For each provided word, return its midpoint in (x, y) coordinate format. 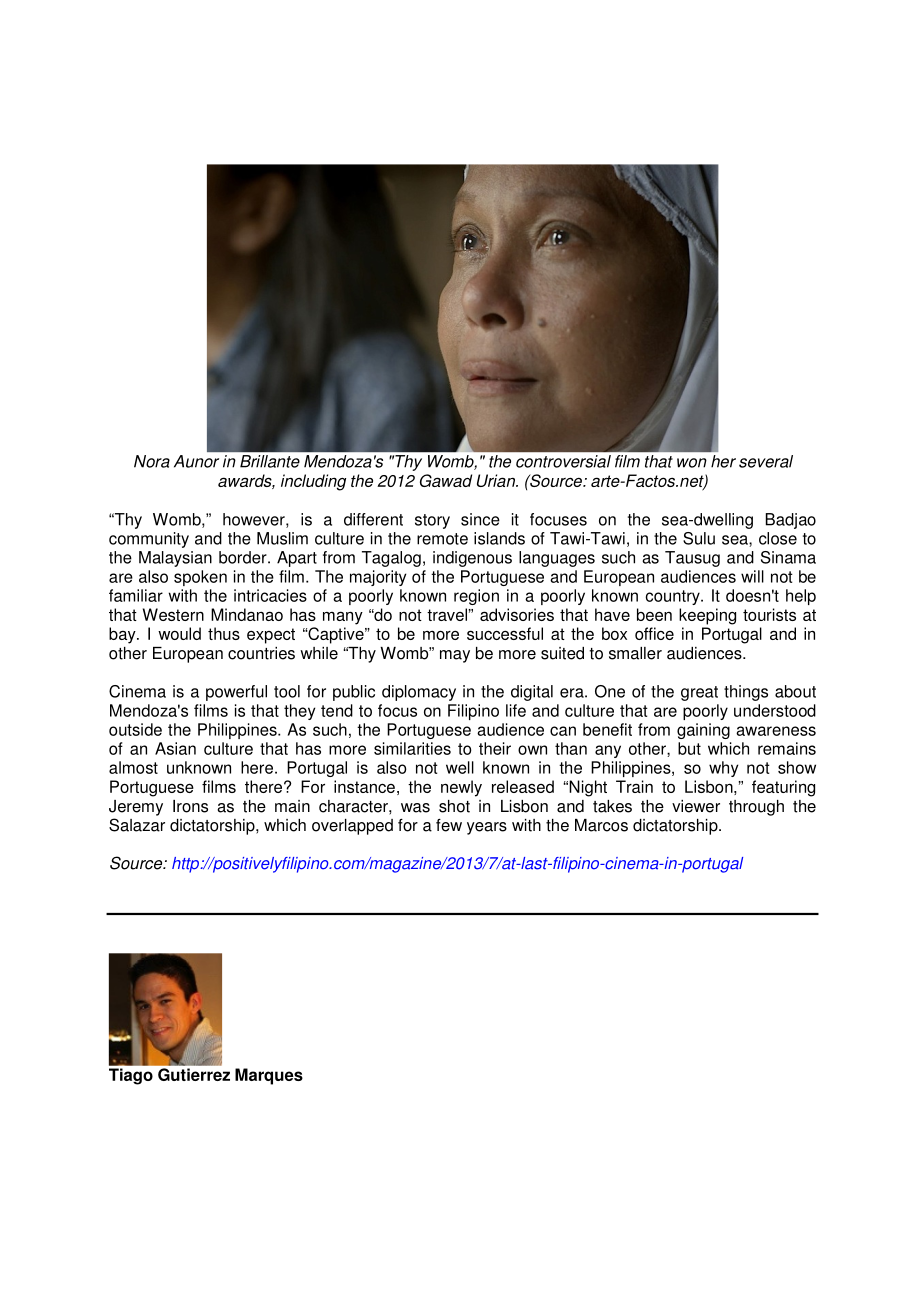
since (480, 519)
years (487, 828)
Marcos (601, 825)
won (692, 463)
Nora (152, 461)
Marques (269, 1076)
